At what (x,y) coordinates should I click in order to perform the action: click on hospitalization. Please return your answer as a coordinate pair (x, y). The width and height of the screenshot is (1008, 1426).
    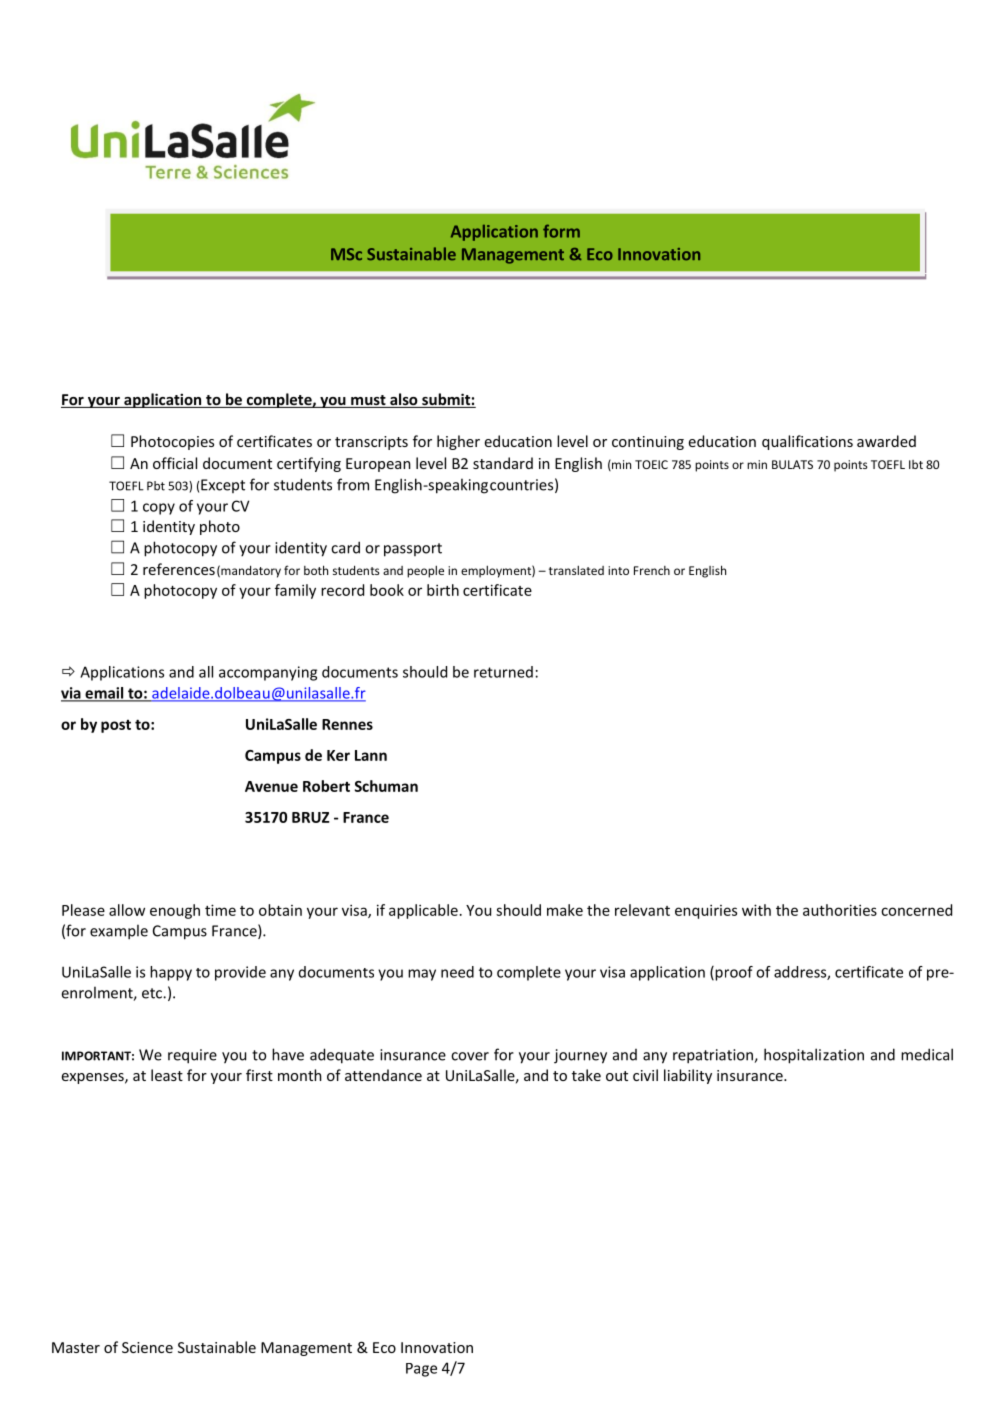
    Looking at the image, I should click on (814, 1056).
